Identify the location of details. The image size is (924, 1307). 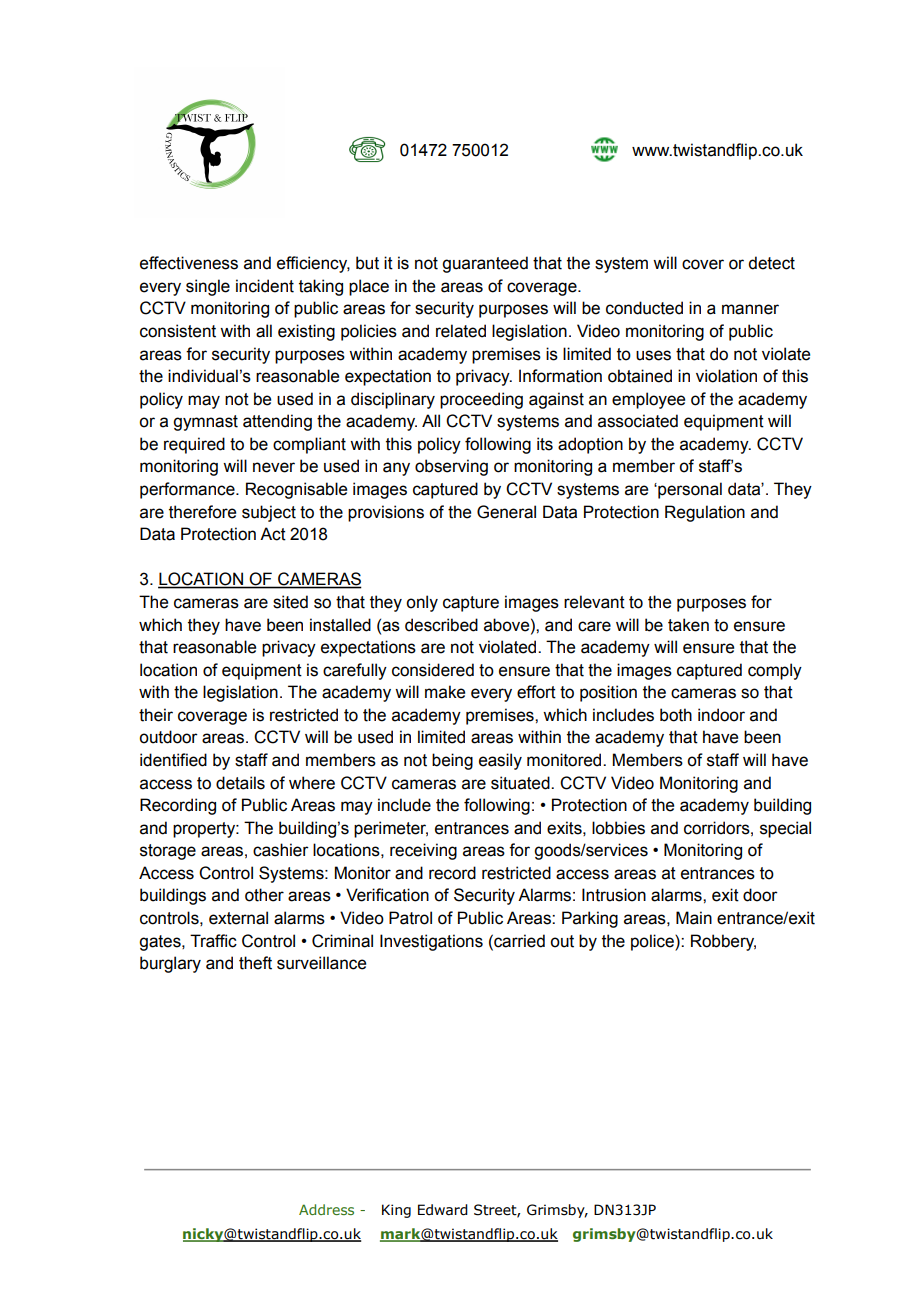
(240, 783).
